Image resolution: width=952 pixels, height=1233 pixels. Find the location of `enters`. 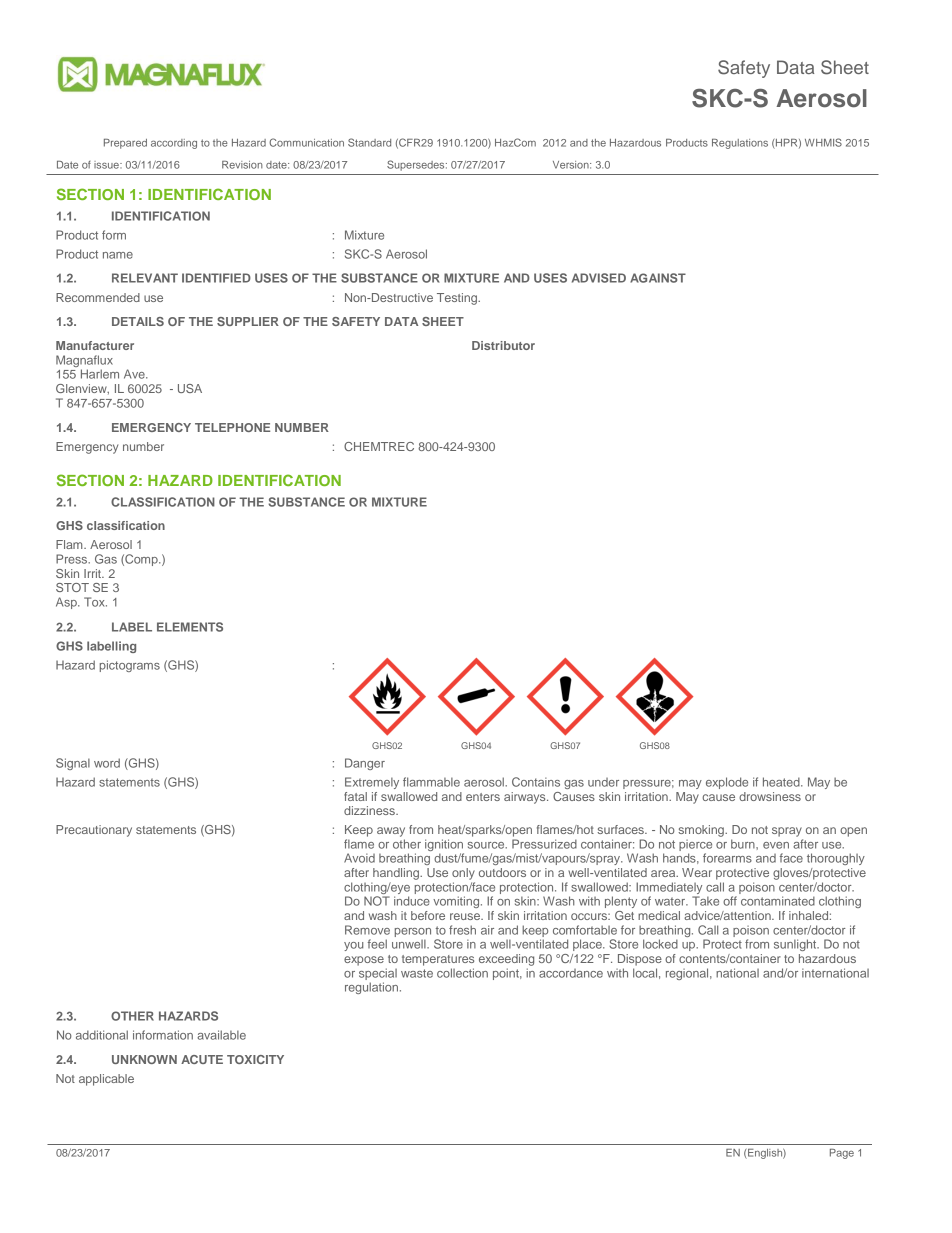

enters is located at coordinates (483, 797).
